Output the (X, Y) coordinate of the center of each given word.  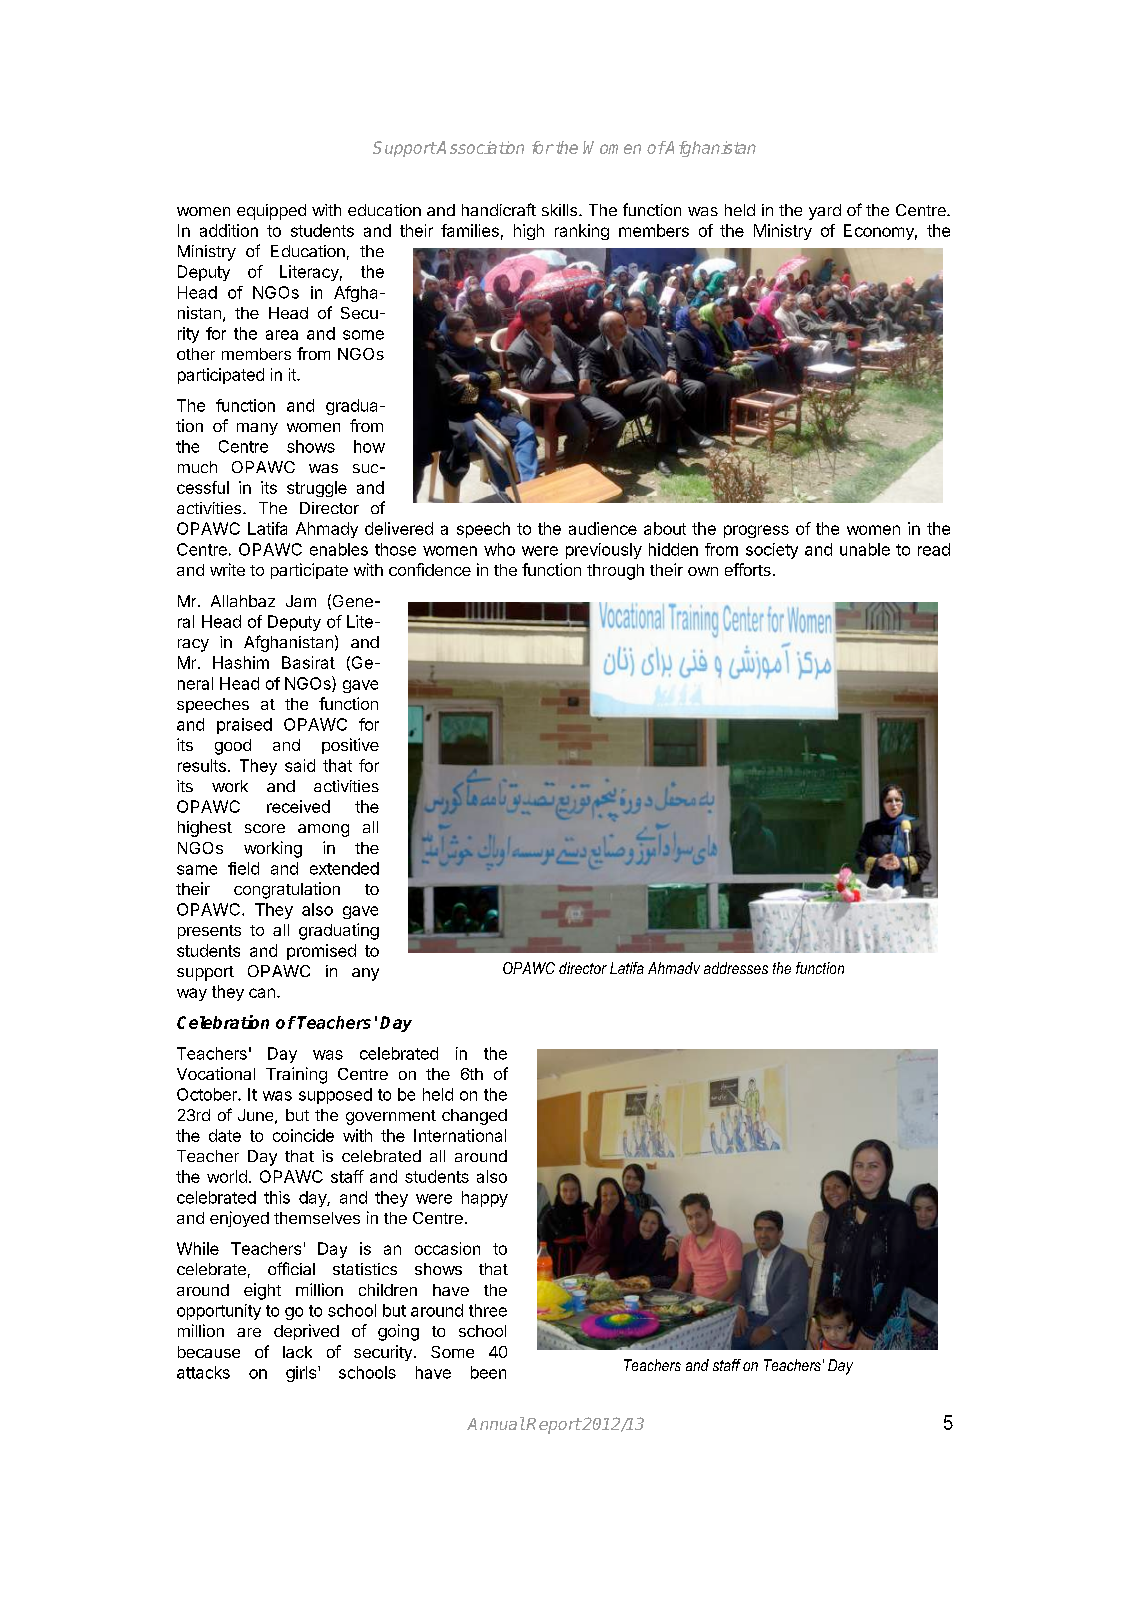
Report (553, 1426)
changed (474, 1117)
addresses (736, 968)
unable (865, 549)
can (262, 993)
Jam (301, 601)
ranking (582, 232)
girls (301, 1374)
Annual (496, 1423)
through (615, 572)
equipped (271, 212)
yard (825, 212)
